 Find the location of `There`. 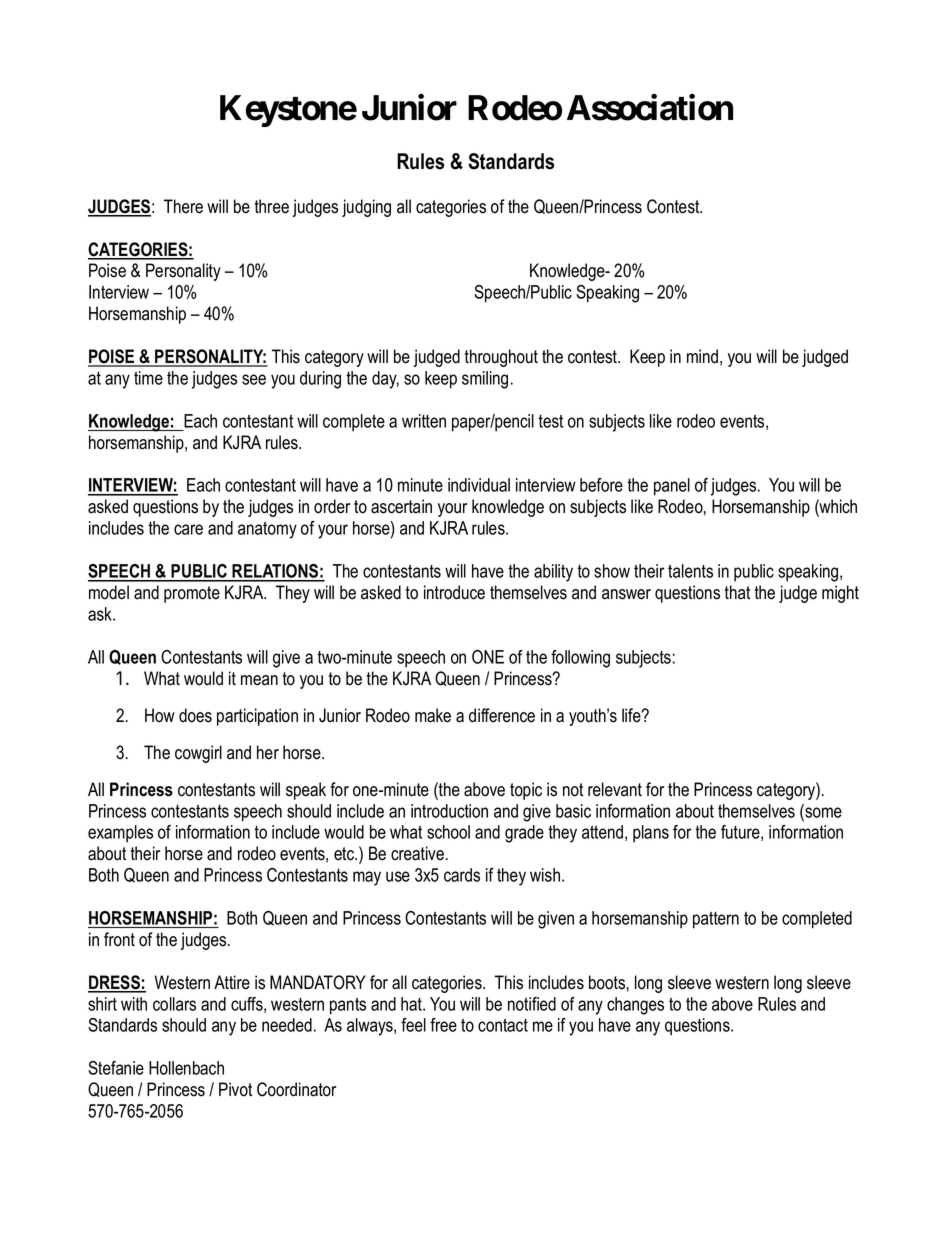

There is located at coordinates (183, 206).
